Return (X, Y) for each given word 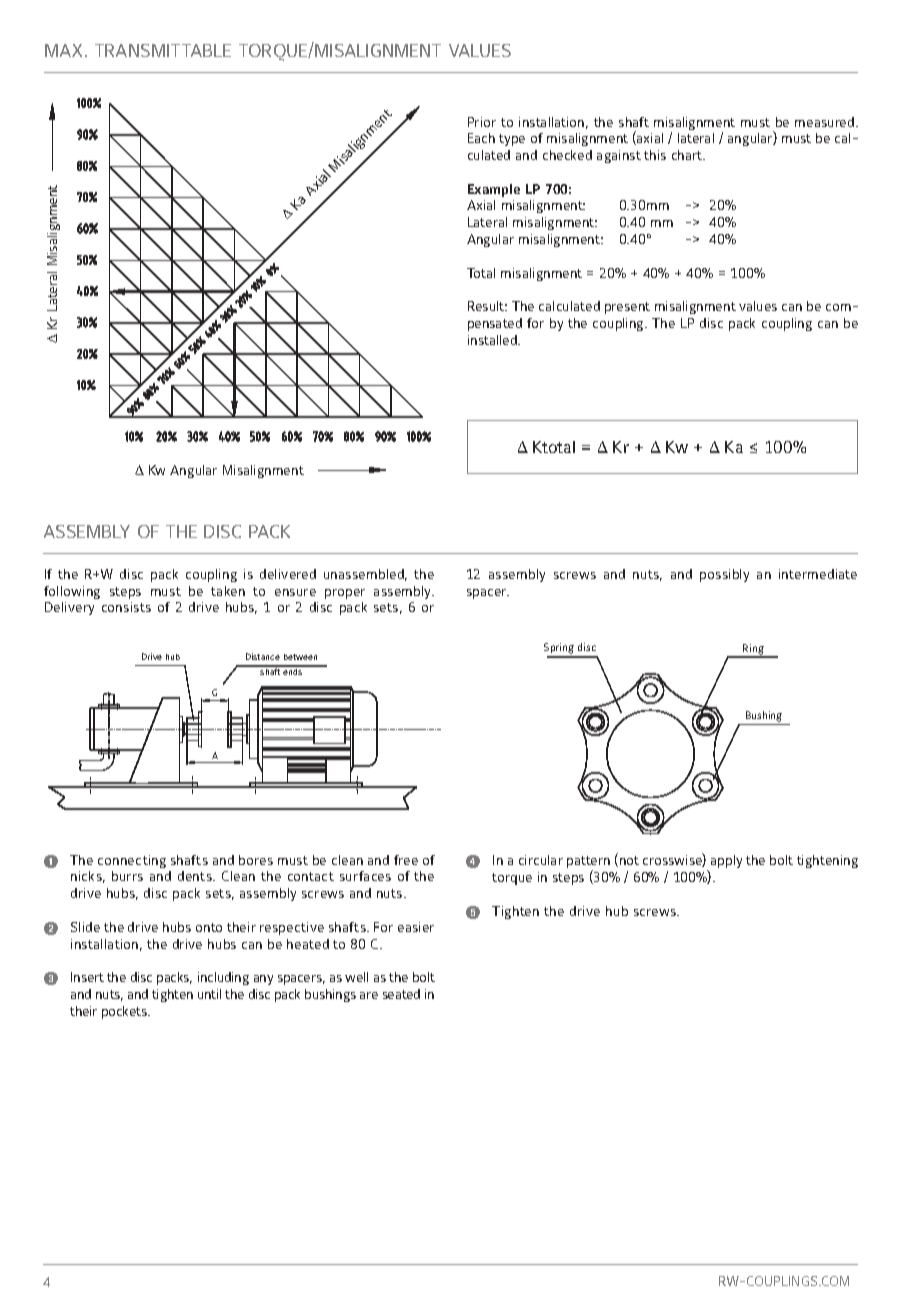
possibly (724, 575)
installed (493, 340)
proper (345, 594)
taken (228, 591)
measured (826, 122)
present (627, 308)
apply (726, 861)
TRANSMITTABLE (163, 50)
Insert (87, 977)
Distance (263, 656)
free (406, 860)
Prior (482, 122)
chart (688, 155)
